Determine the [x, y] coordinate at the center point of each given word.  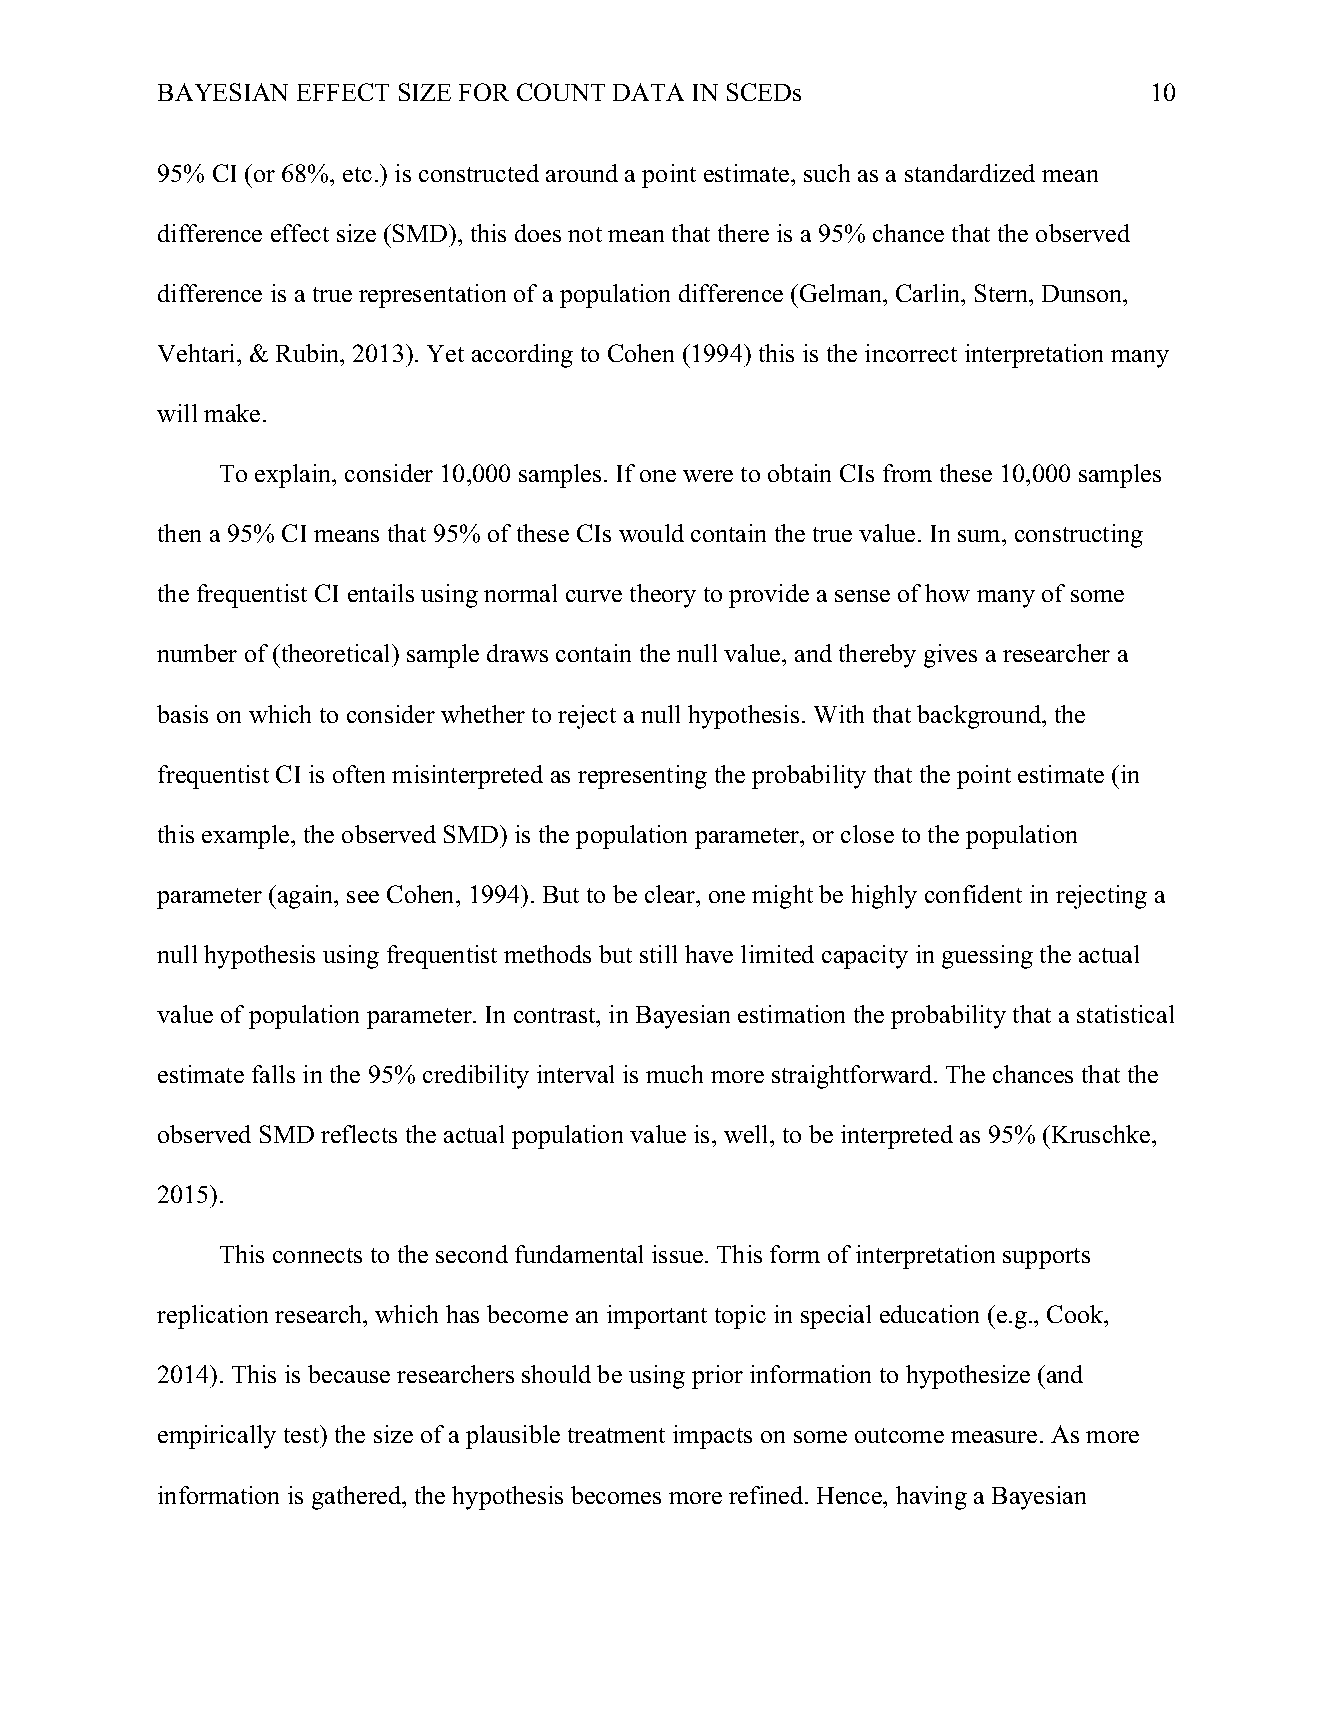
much [674, 1074]
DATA [648, 92]
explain [294, 476]
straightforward [853, 1077]
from [907, 473]
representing [642, 777]
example [247, 837]
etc [357, 174]
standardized [970, 173]
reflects [359, 1134]
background [980, 717]
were [708, 476]
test [303, 1434]
